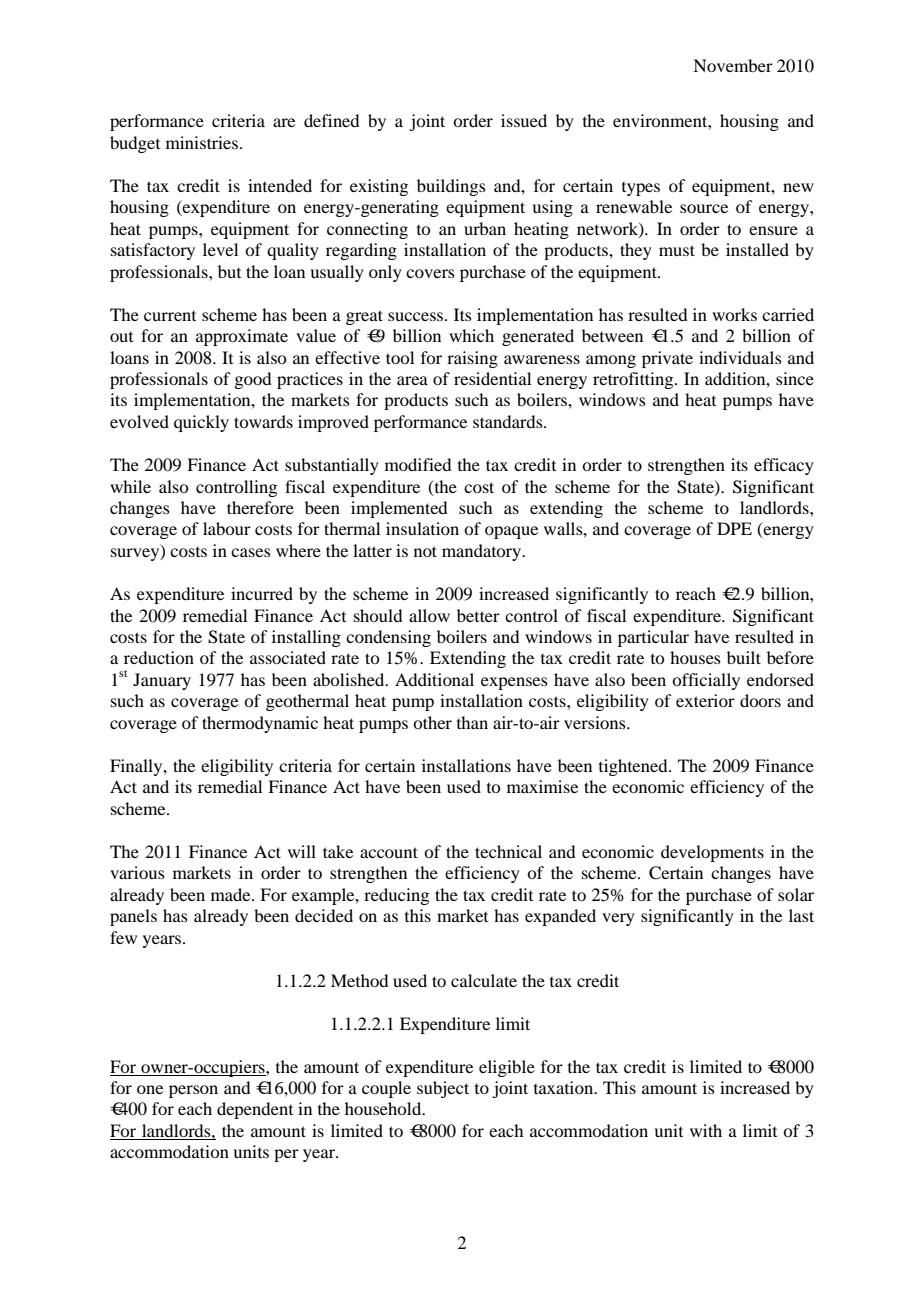  I want to click on efficacy, so click(784, 466).
